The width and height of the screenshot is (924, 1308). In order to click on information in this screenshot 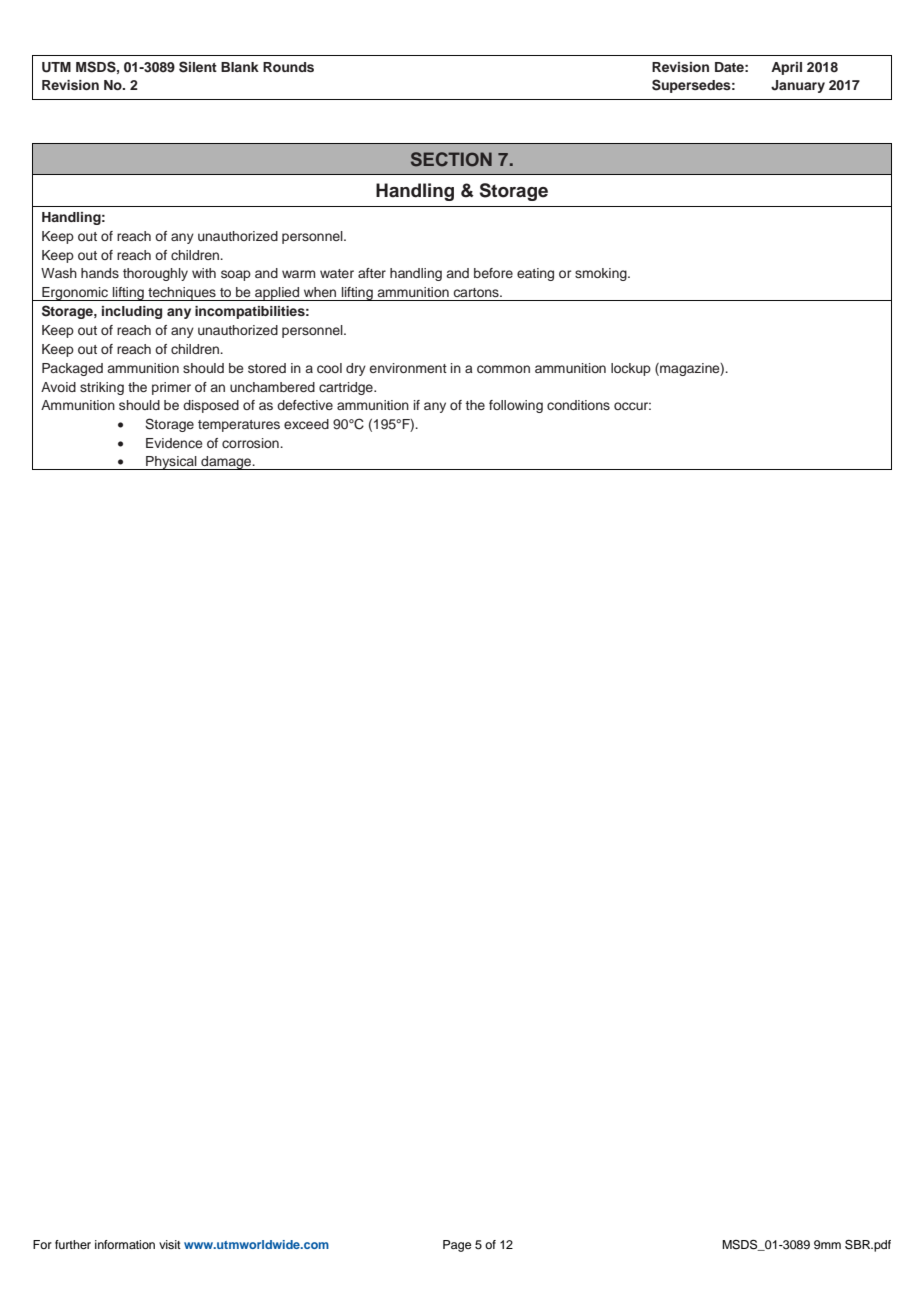, I will do `click(125, 1244)`.
